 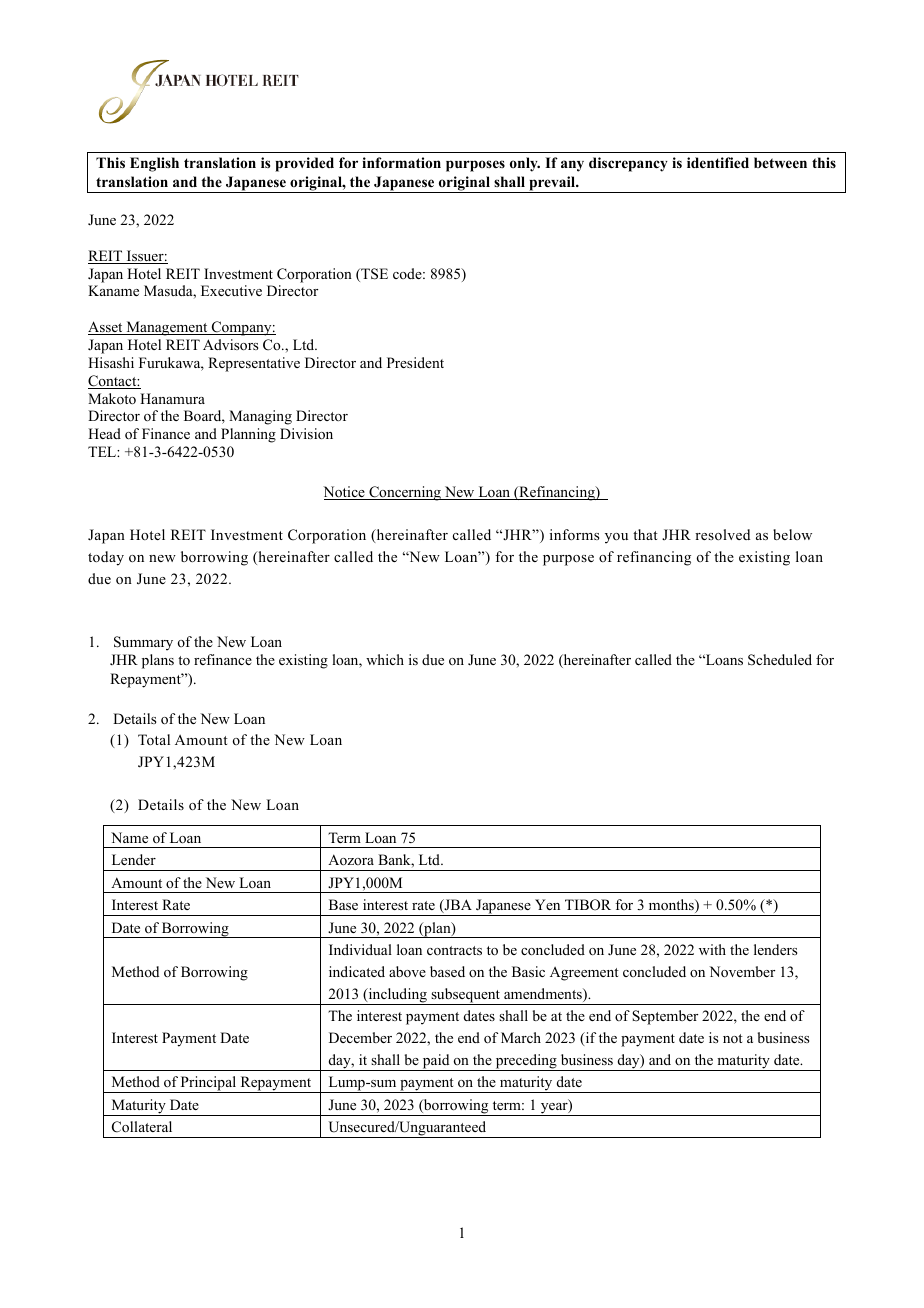 What do you see at coordinates (385, 659) in the screenshot?
I see `which` at bounding box center [385, 659].
